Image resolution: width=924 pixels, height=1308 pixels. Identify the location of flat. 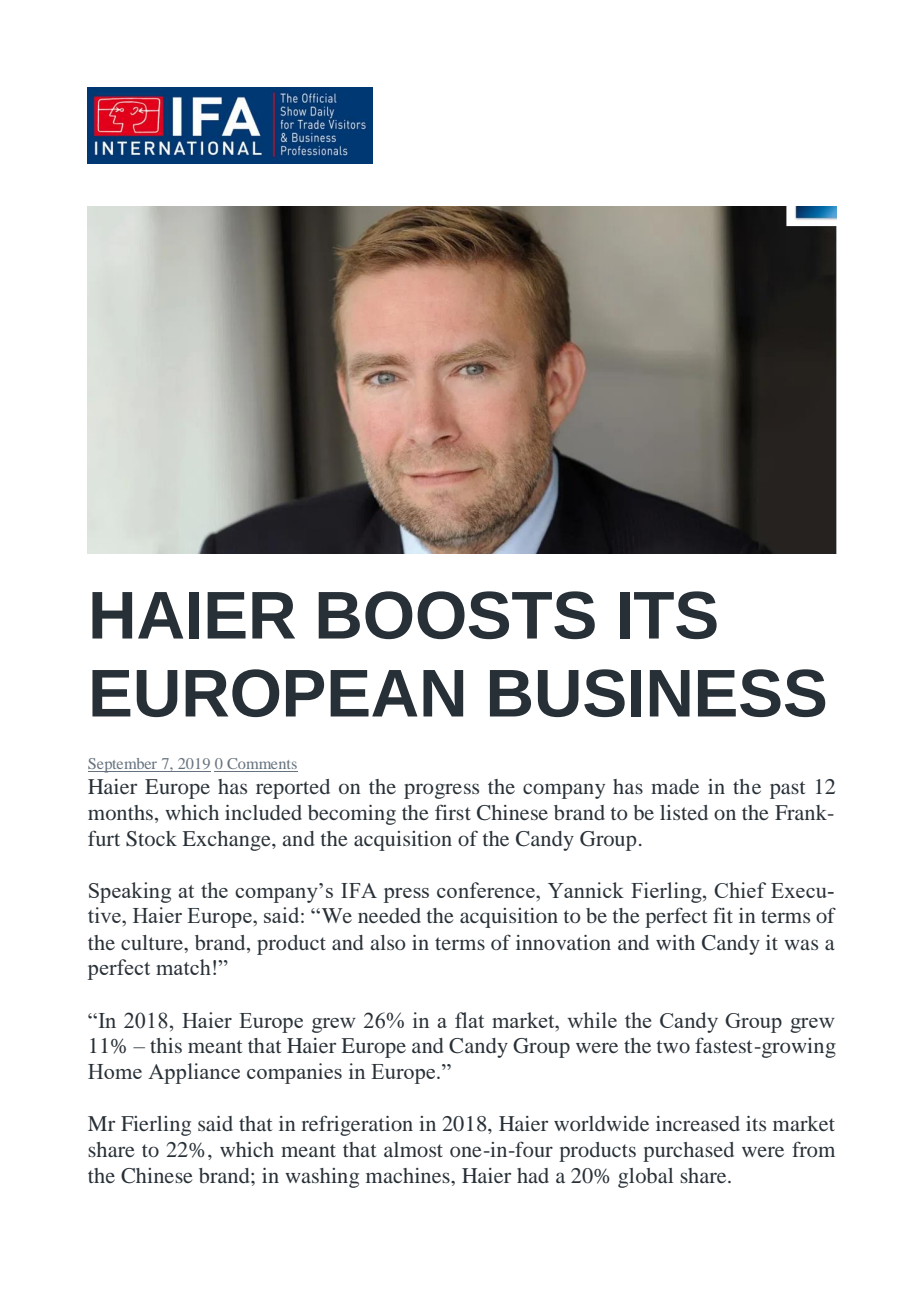
(469, 1020).
